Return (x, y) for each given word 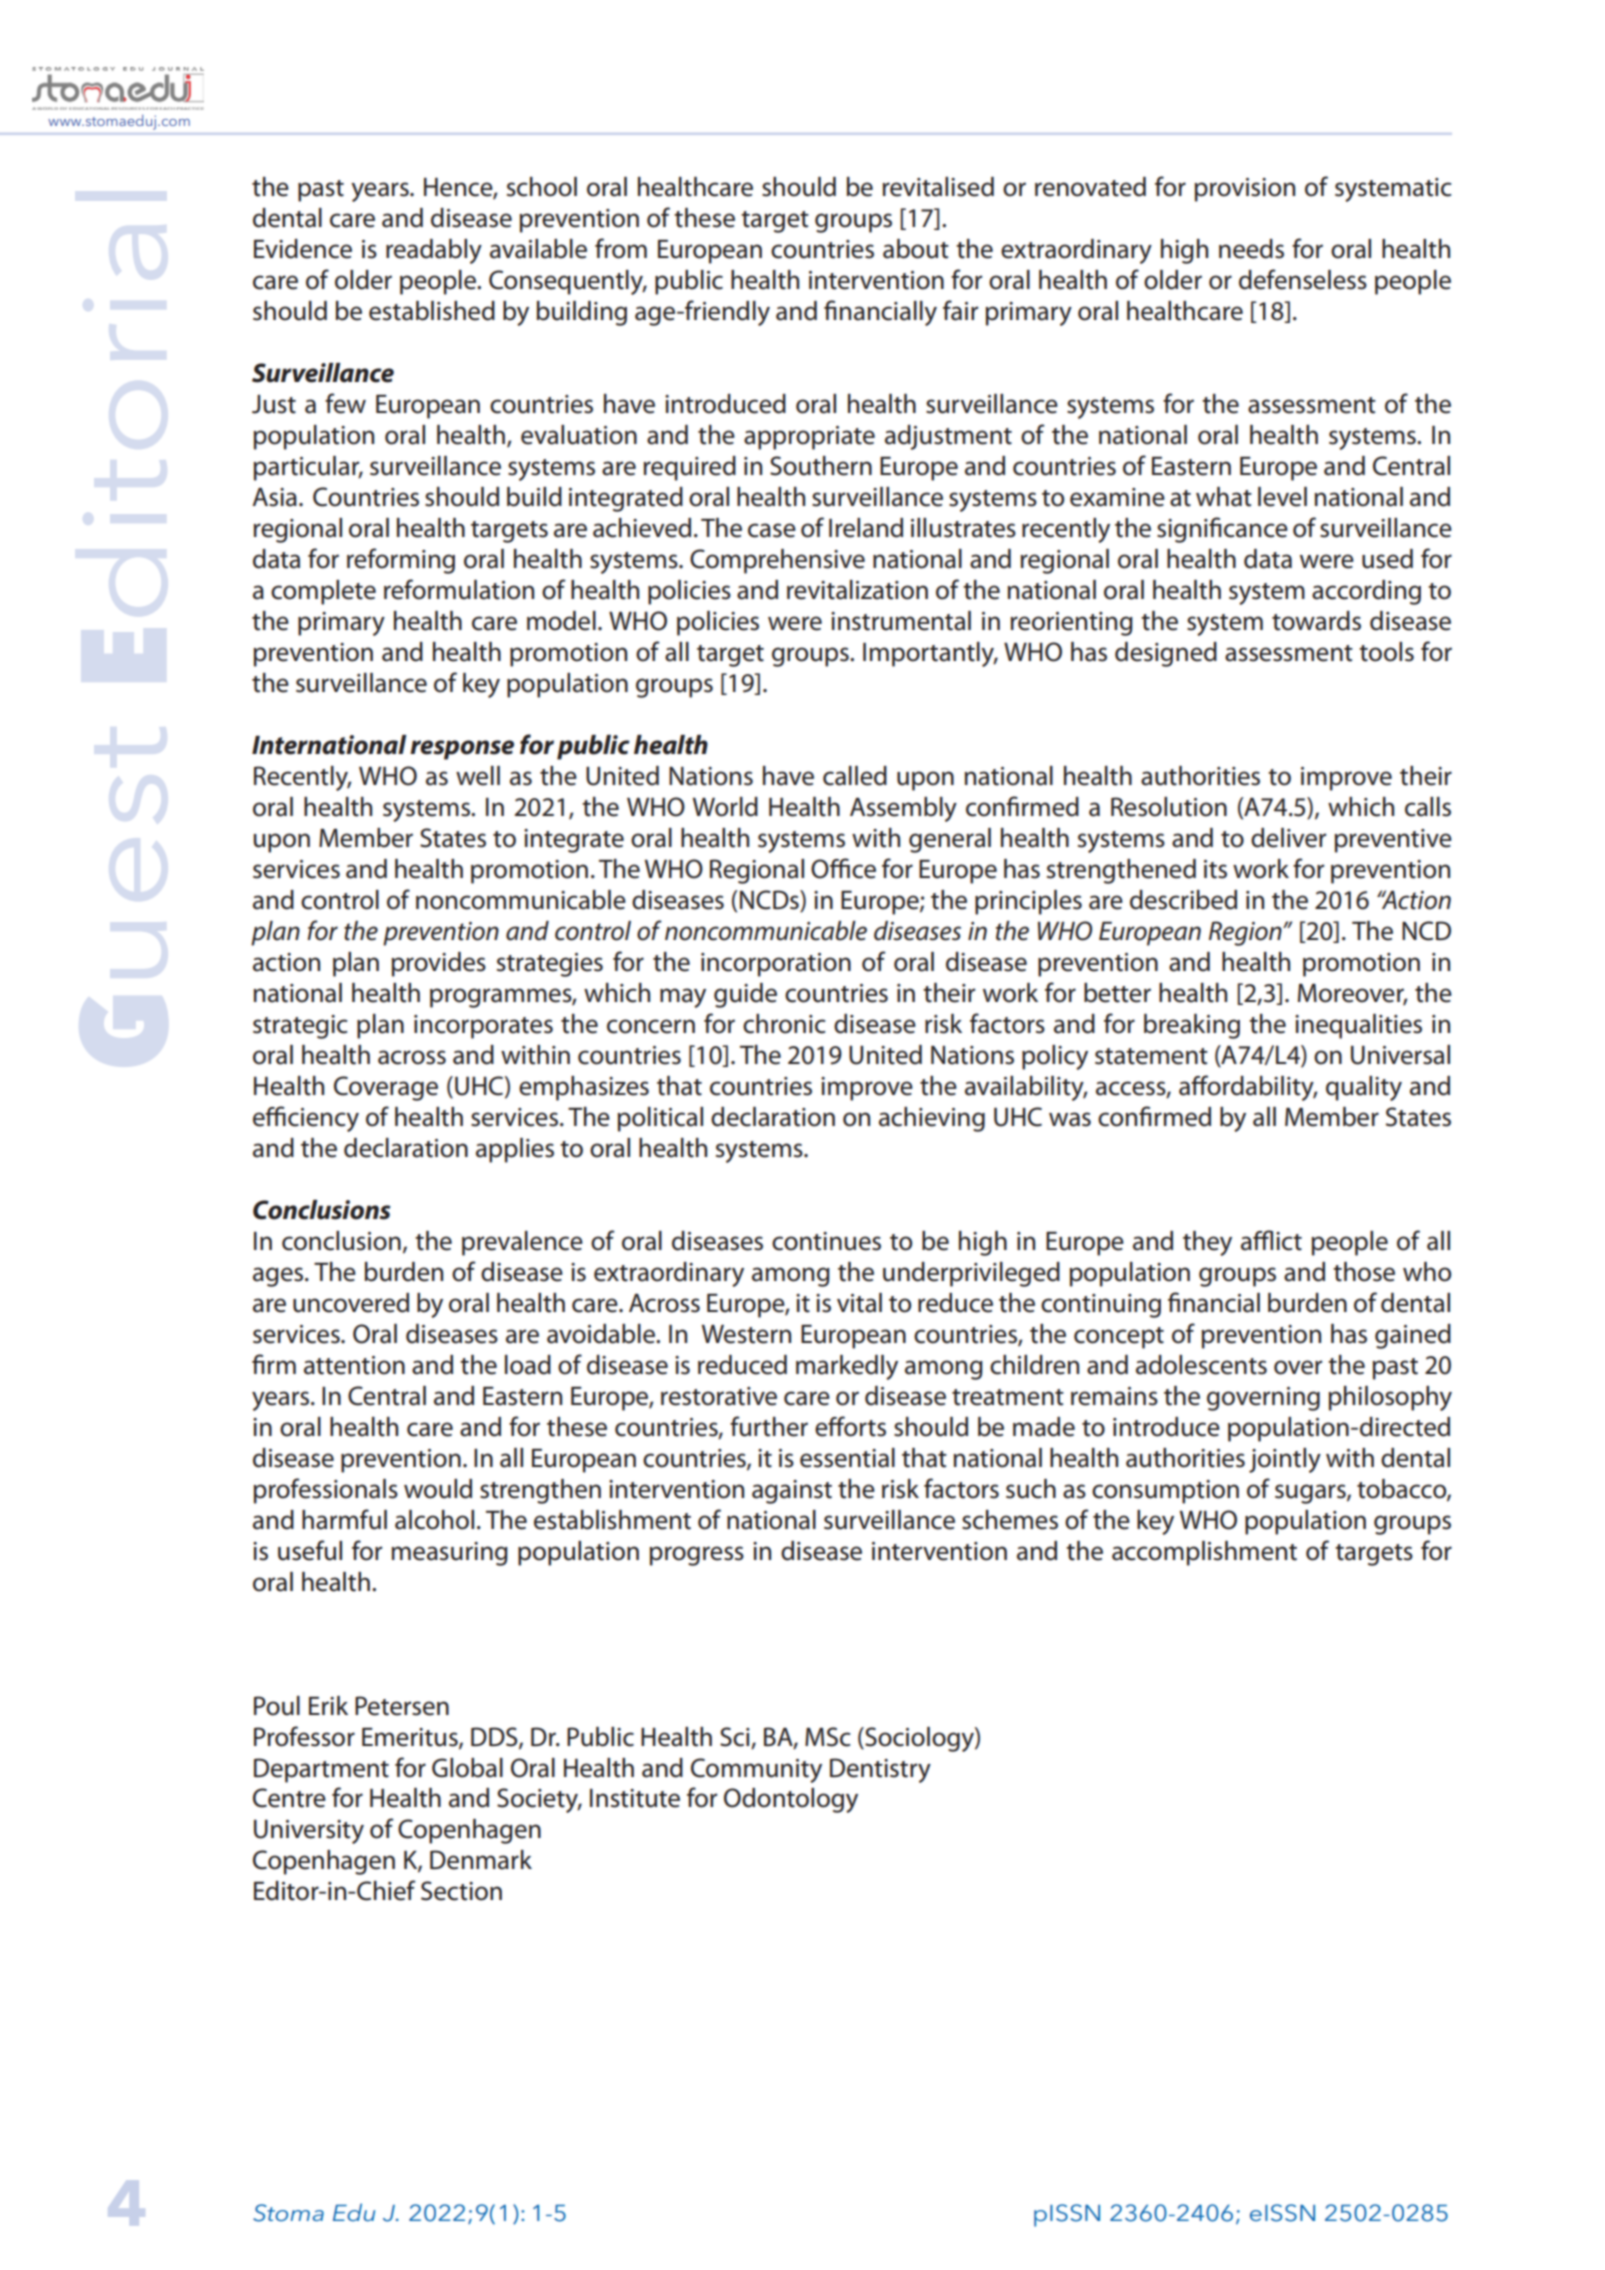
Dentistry (880, 1770)
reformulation (459, 589)
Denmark (481, 1860)
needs (1251, 249)
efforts (850, 1426)
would (438, 1489)
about (916, 249)
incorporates (483, 1027)
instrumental (901, 621)
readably (434, 251)
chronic (784, 1024)
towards (1316, 621)
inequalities (1358, 1026)
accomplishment (1204, 1553)
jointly (1285, 1460)
